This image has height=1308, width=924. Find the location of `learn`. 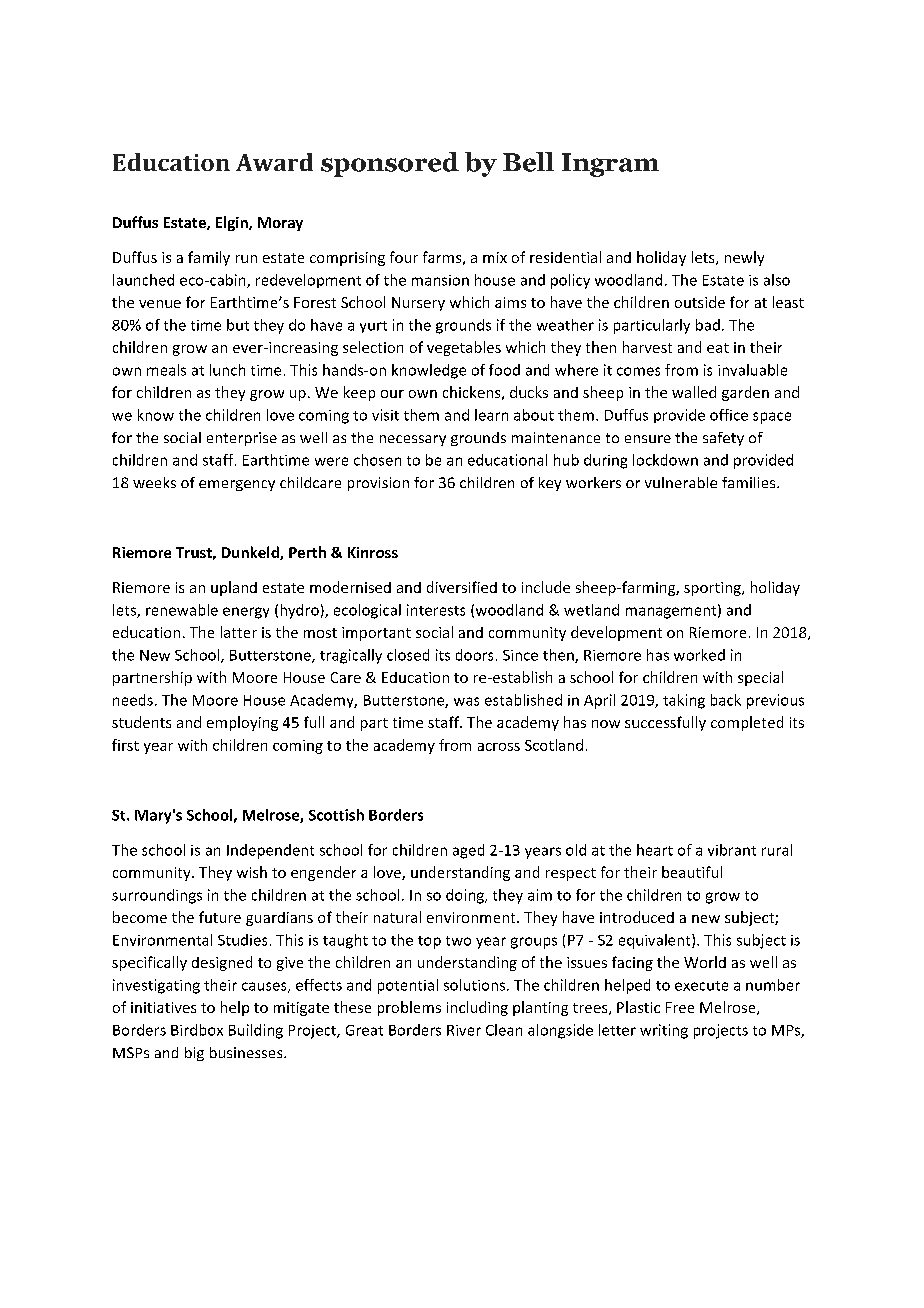

learn is located at coordinates (491, 415).
